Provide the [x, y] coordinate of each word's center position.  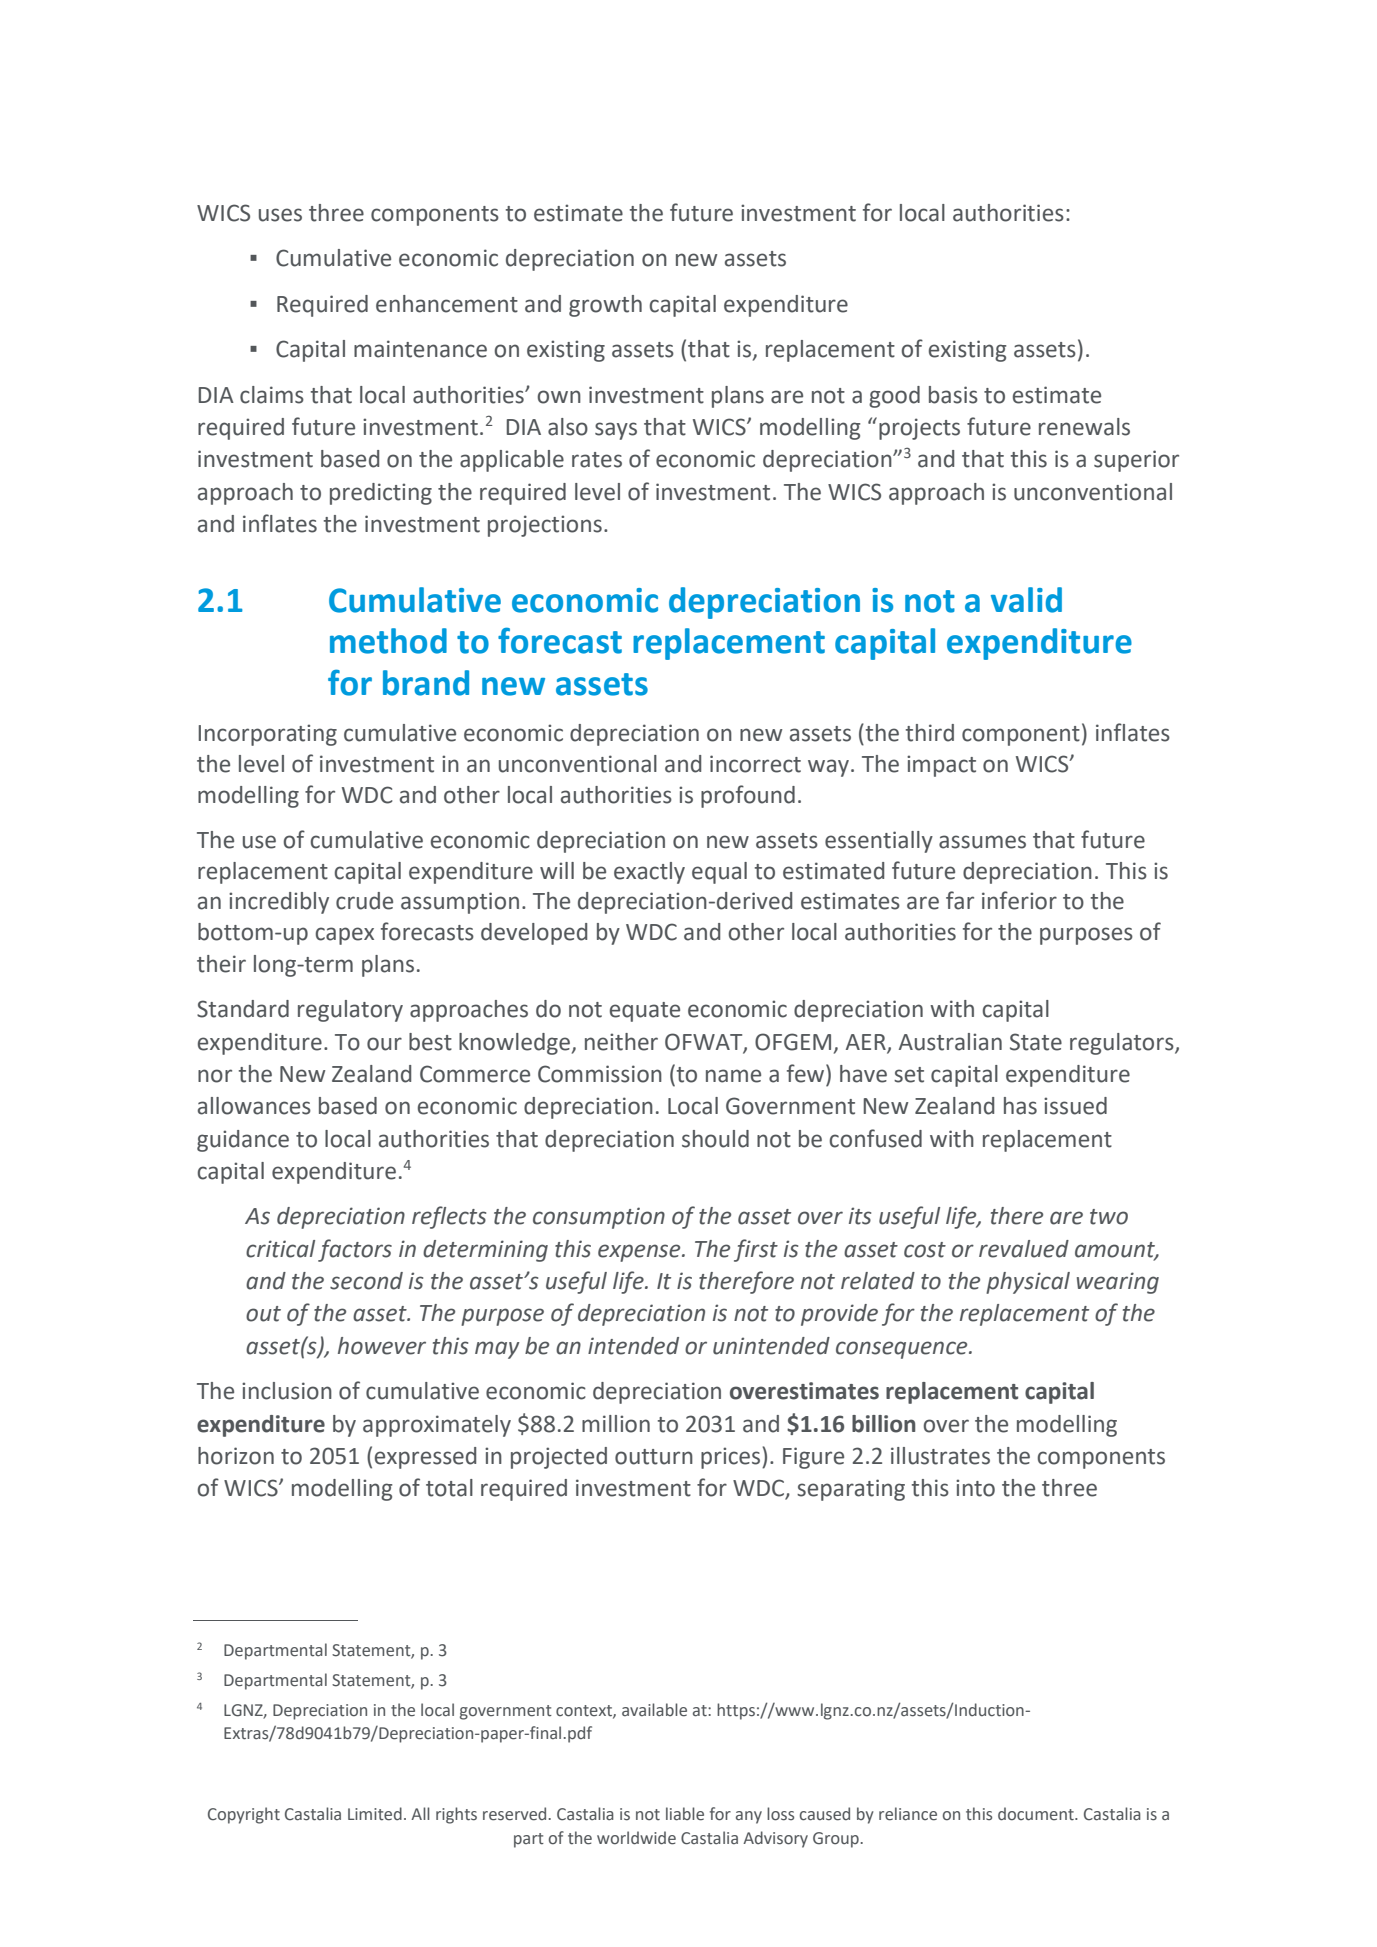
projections [545, 526]
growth [605, 306]
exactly [649, 873]
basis [953, 395]
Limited [375, 1814]
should [715, 1139]
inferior [1019, 900]
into [975, 1488]
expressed [425, 1458]
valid [1026, 600]
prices [732, 1458]
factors [355, 1250]
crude [364, 901]
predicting [381, 494]
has [1020, 1106]
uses [280, 215]
